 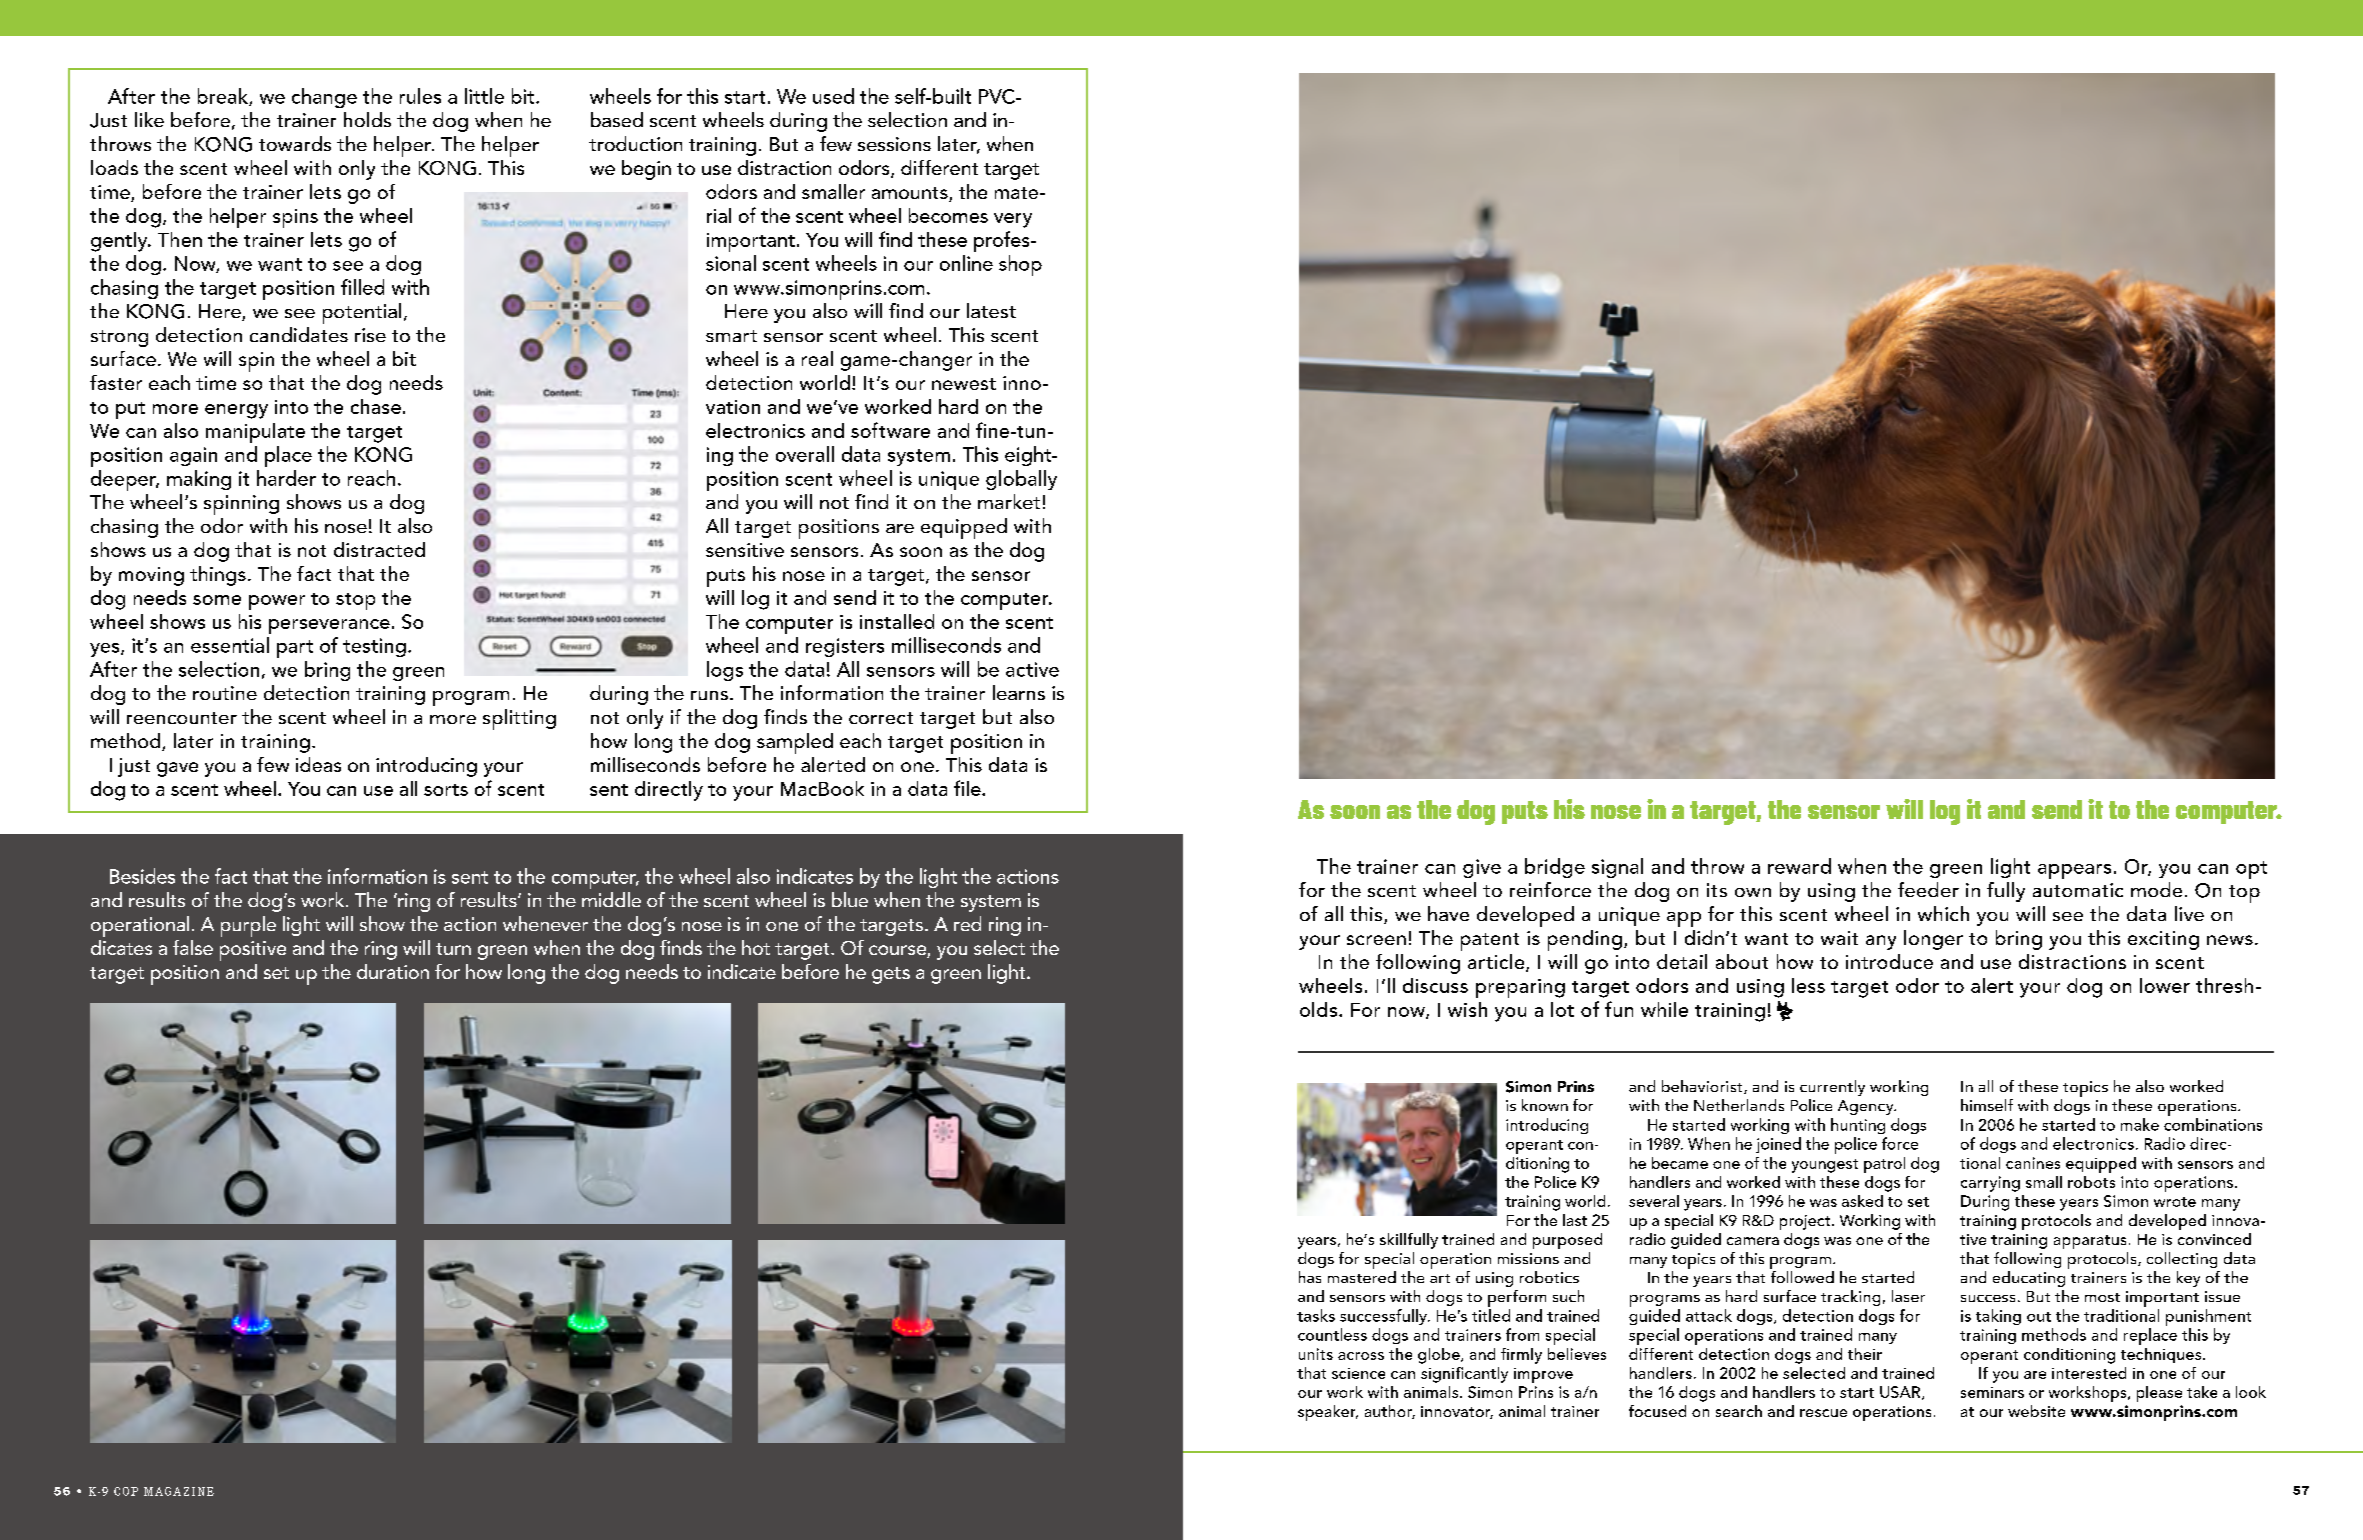 I want to click on science, so click(x=1358, y=1373).
